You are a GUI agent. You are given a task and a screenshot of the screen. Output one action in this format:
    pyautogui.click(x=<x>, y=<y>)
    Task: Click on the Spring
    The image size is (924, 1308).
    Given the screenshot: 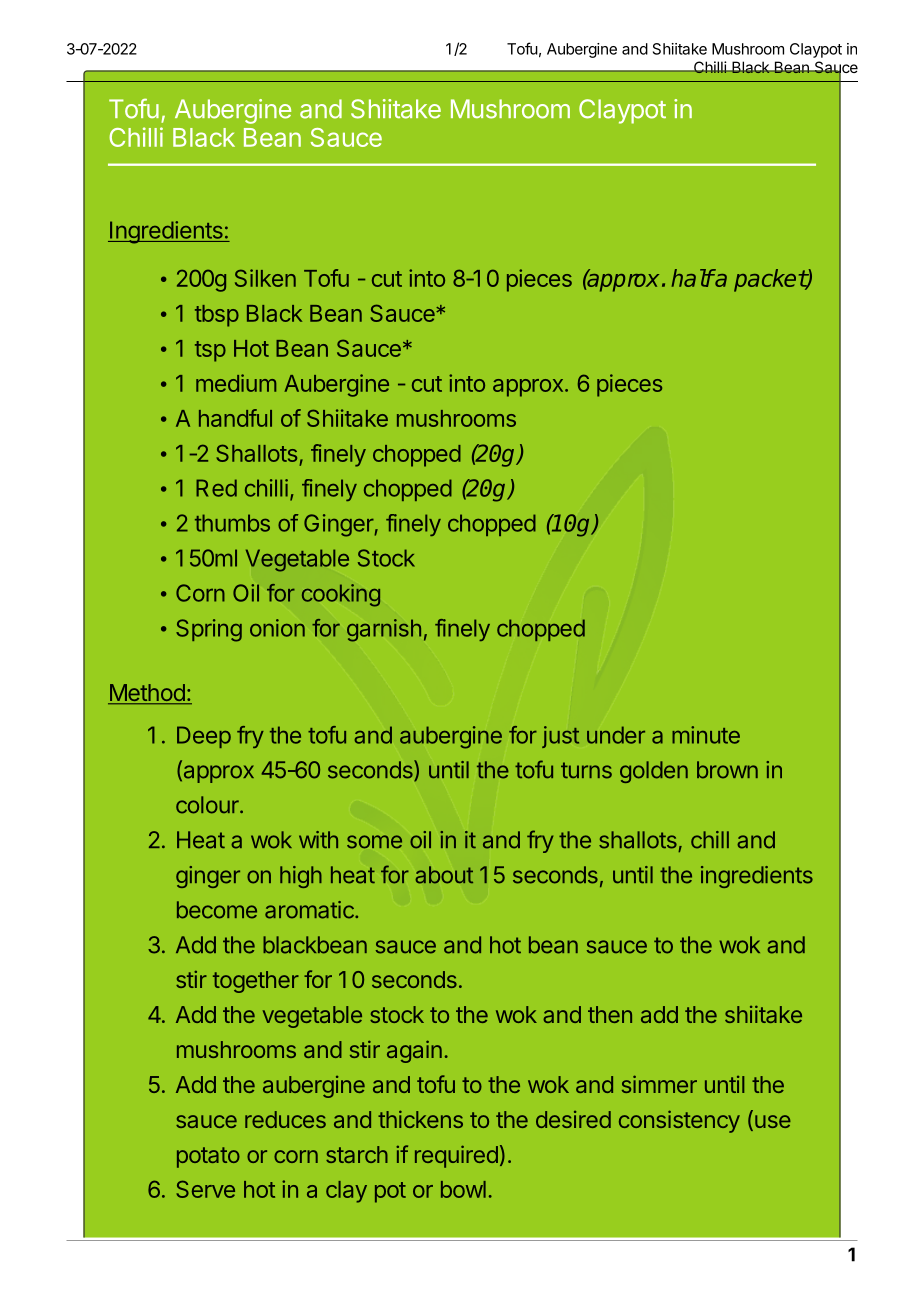 What is the action you would take?
    pyautogui.click(x=209, y=630)
